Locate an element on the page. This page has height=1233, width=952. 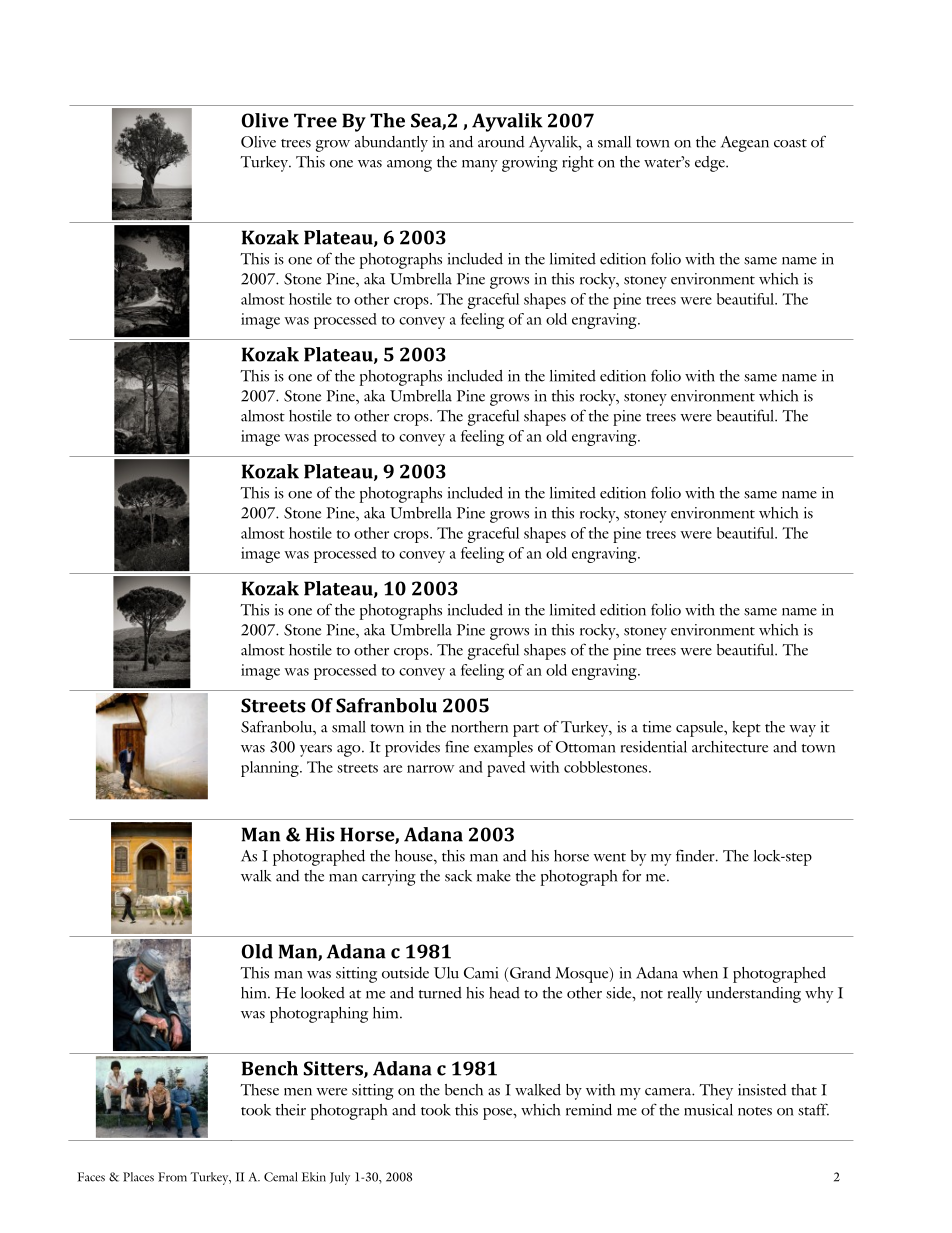
From is located at coordinates (172, 1177).
